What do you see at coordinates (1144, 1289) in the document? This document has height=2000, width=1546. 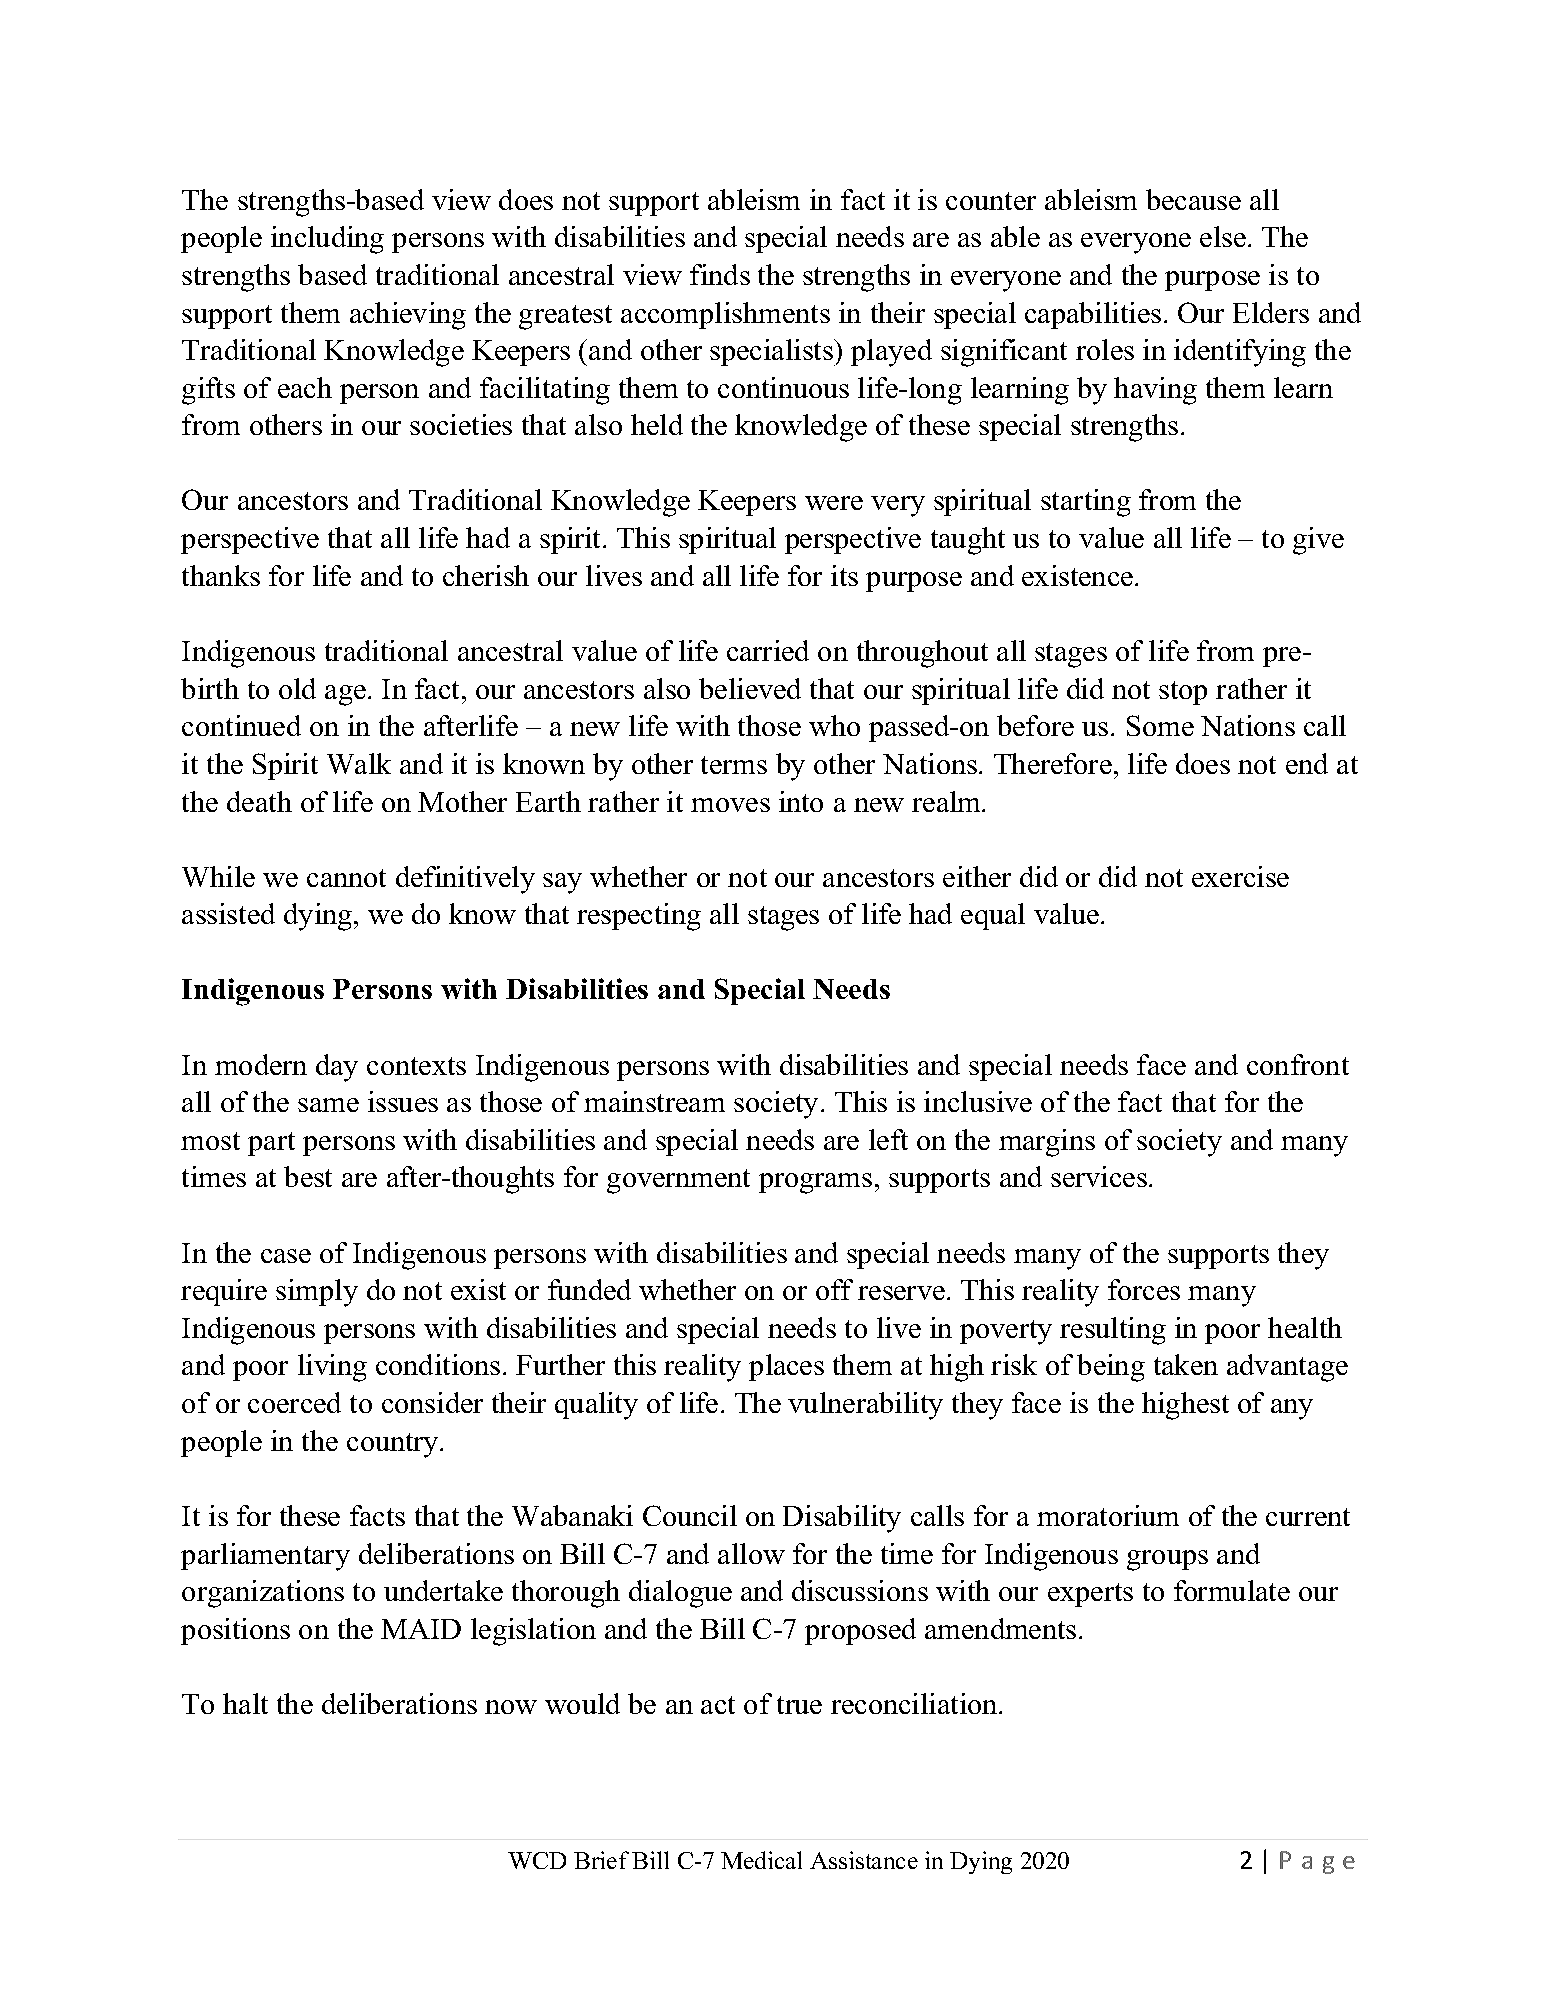 I see `forces` at bounding box center [1144, 1289].
